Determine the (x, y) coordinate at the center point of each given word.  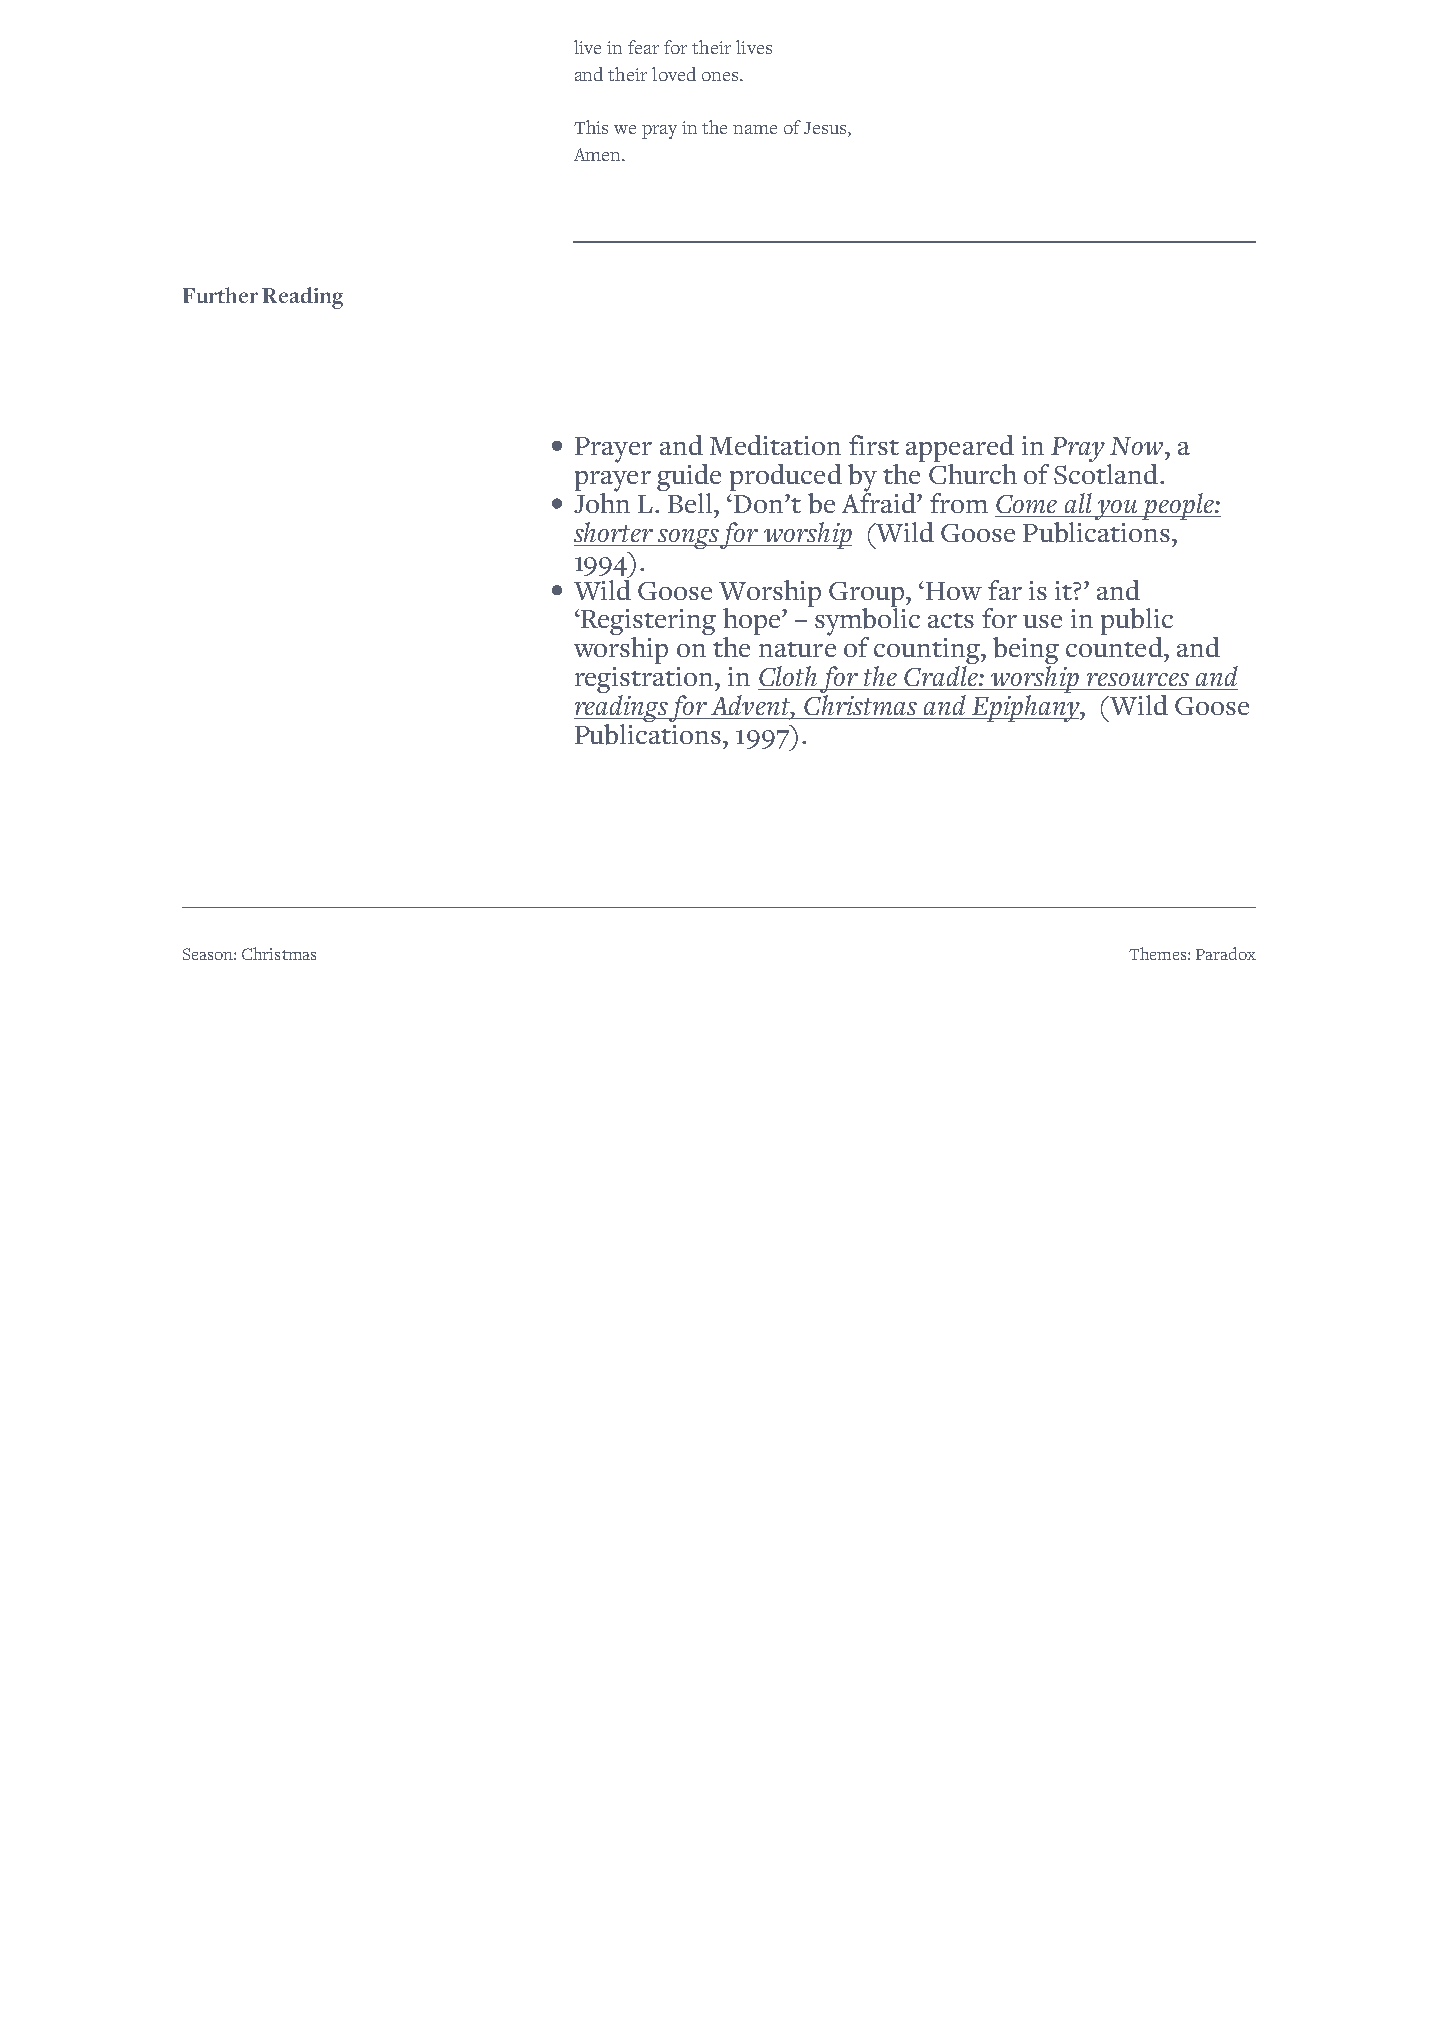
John (602, 501)
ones (720, 76)
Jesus (826, 129)
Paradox (1226, 953)
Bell (690, 501)
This (591, 127)
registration (645, 681)
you (1116, 510)
